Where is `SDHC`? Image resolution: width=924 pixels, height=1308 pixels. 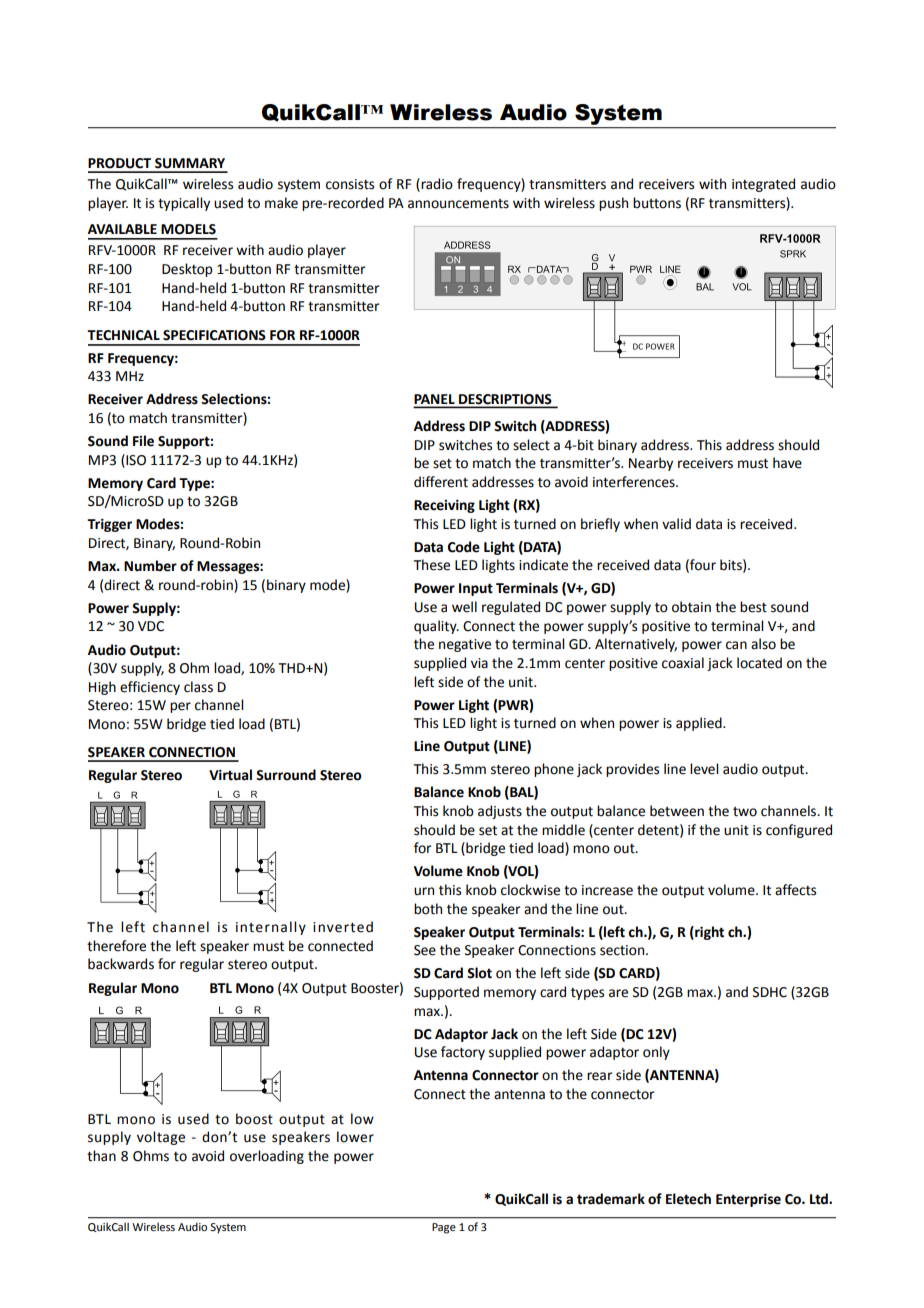 SDHC is located at coordinates (770, 992).
